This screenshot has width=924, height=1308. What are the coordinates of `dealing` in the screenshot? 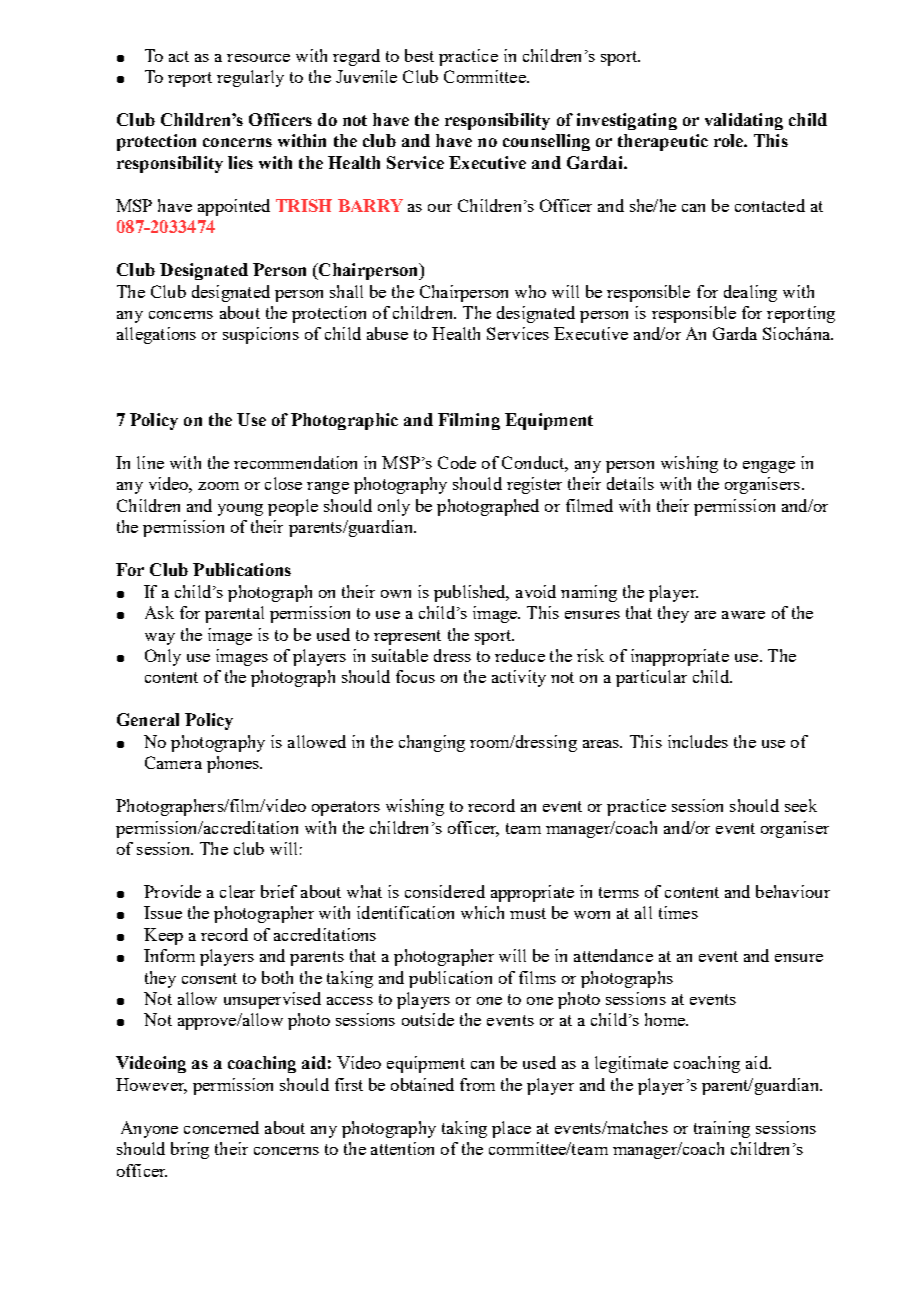 It's located at (750, 293).
